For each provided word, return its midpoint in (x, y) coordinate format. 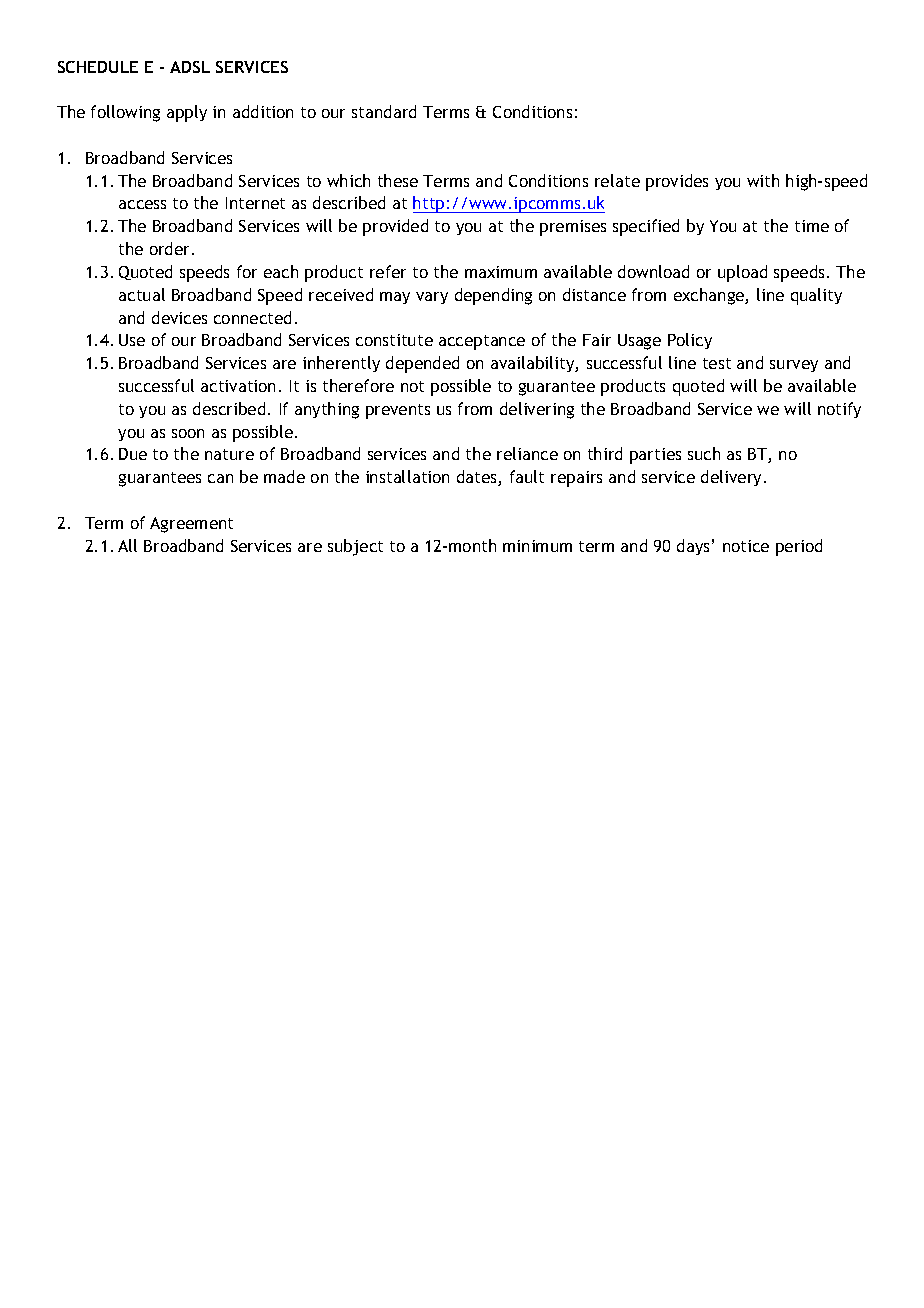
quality (816, 296)
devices (179, 317)
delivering (537, 410)
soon (188, 433)
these (398, 180)
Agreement (191, 525)
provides (677, 182)
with (763, 180)
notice (746, 546)
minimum (537, 546)
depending (493, 296)
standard (384, 111)
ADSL (190, 67)
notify (839, 410)
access (142, 204)
